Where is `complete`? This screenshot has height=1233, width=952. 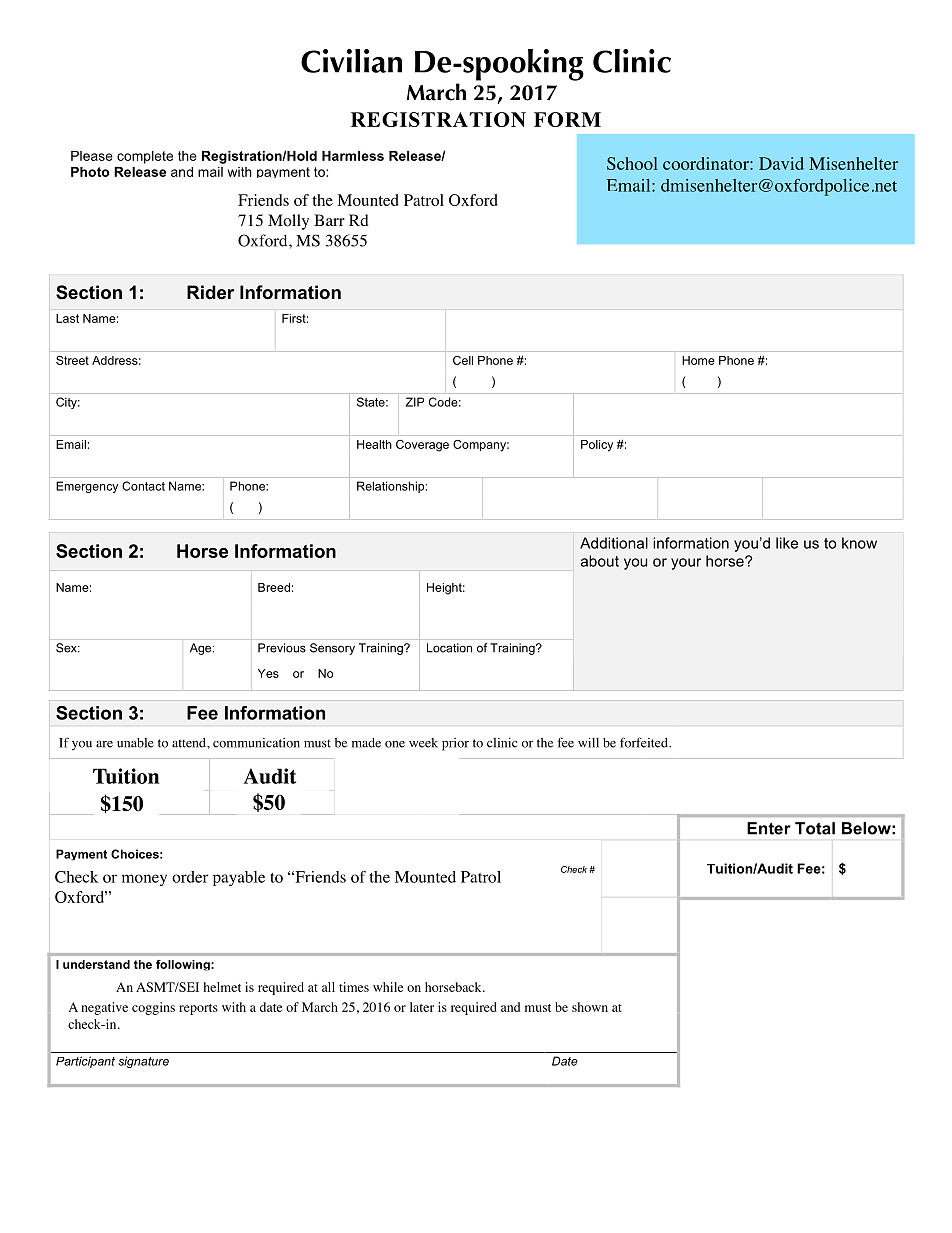 complete is located at coordinates (145, 157).
